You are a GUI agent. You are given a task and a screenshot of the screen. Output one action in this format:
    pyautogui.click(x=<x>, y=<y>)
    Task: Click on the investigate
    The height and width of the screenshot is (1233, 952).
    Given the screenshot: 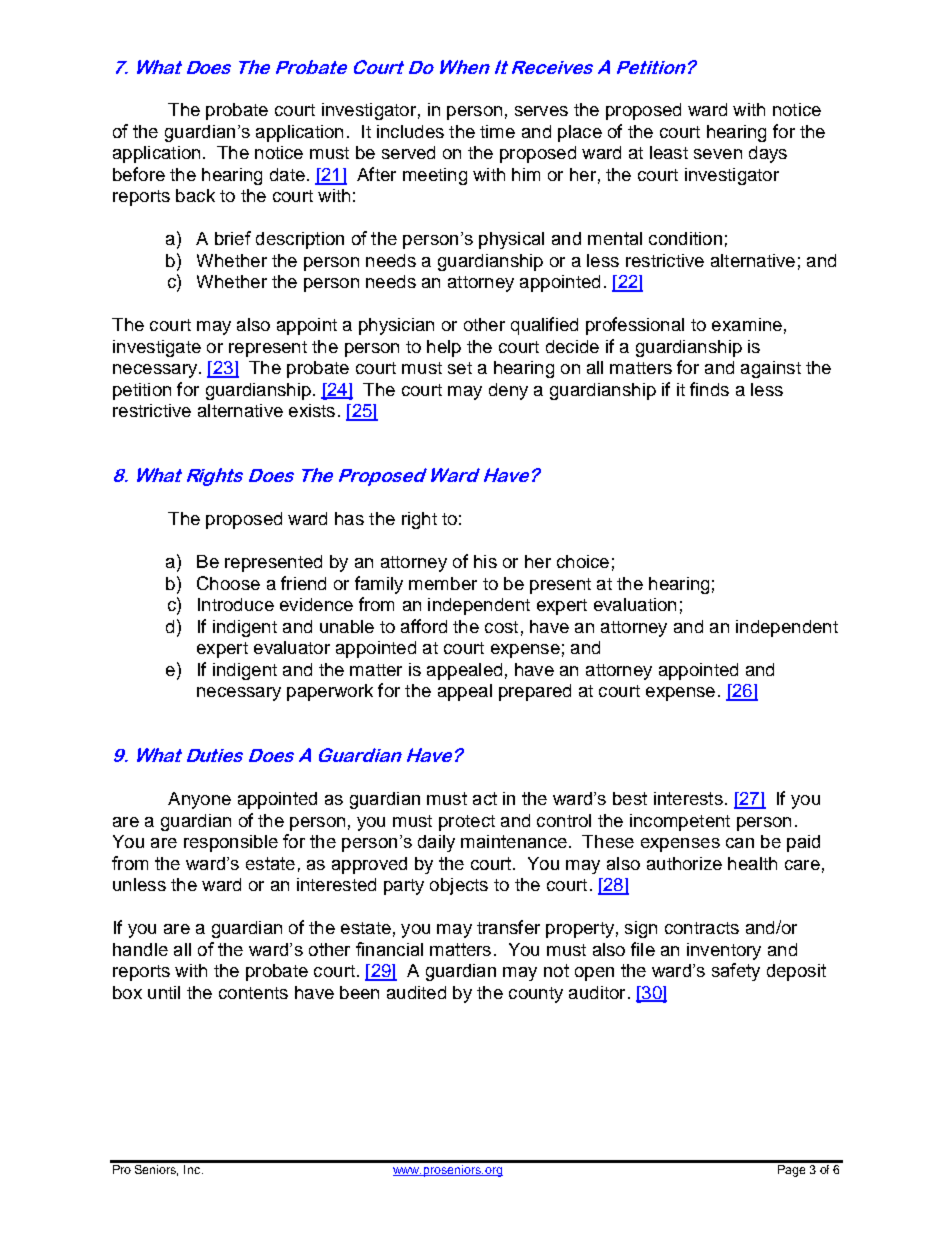 What is the action you would take?
    pyautogui.click(x=157, y=348)
